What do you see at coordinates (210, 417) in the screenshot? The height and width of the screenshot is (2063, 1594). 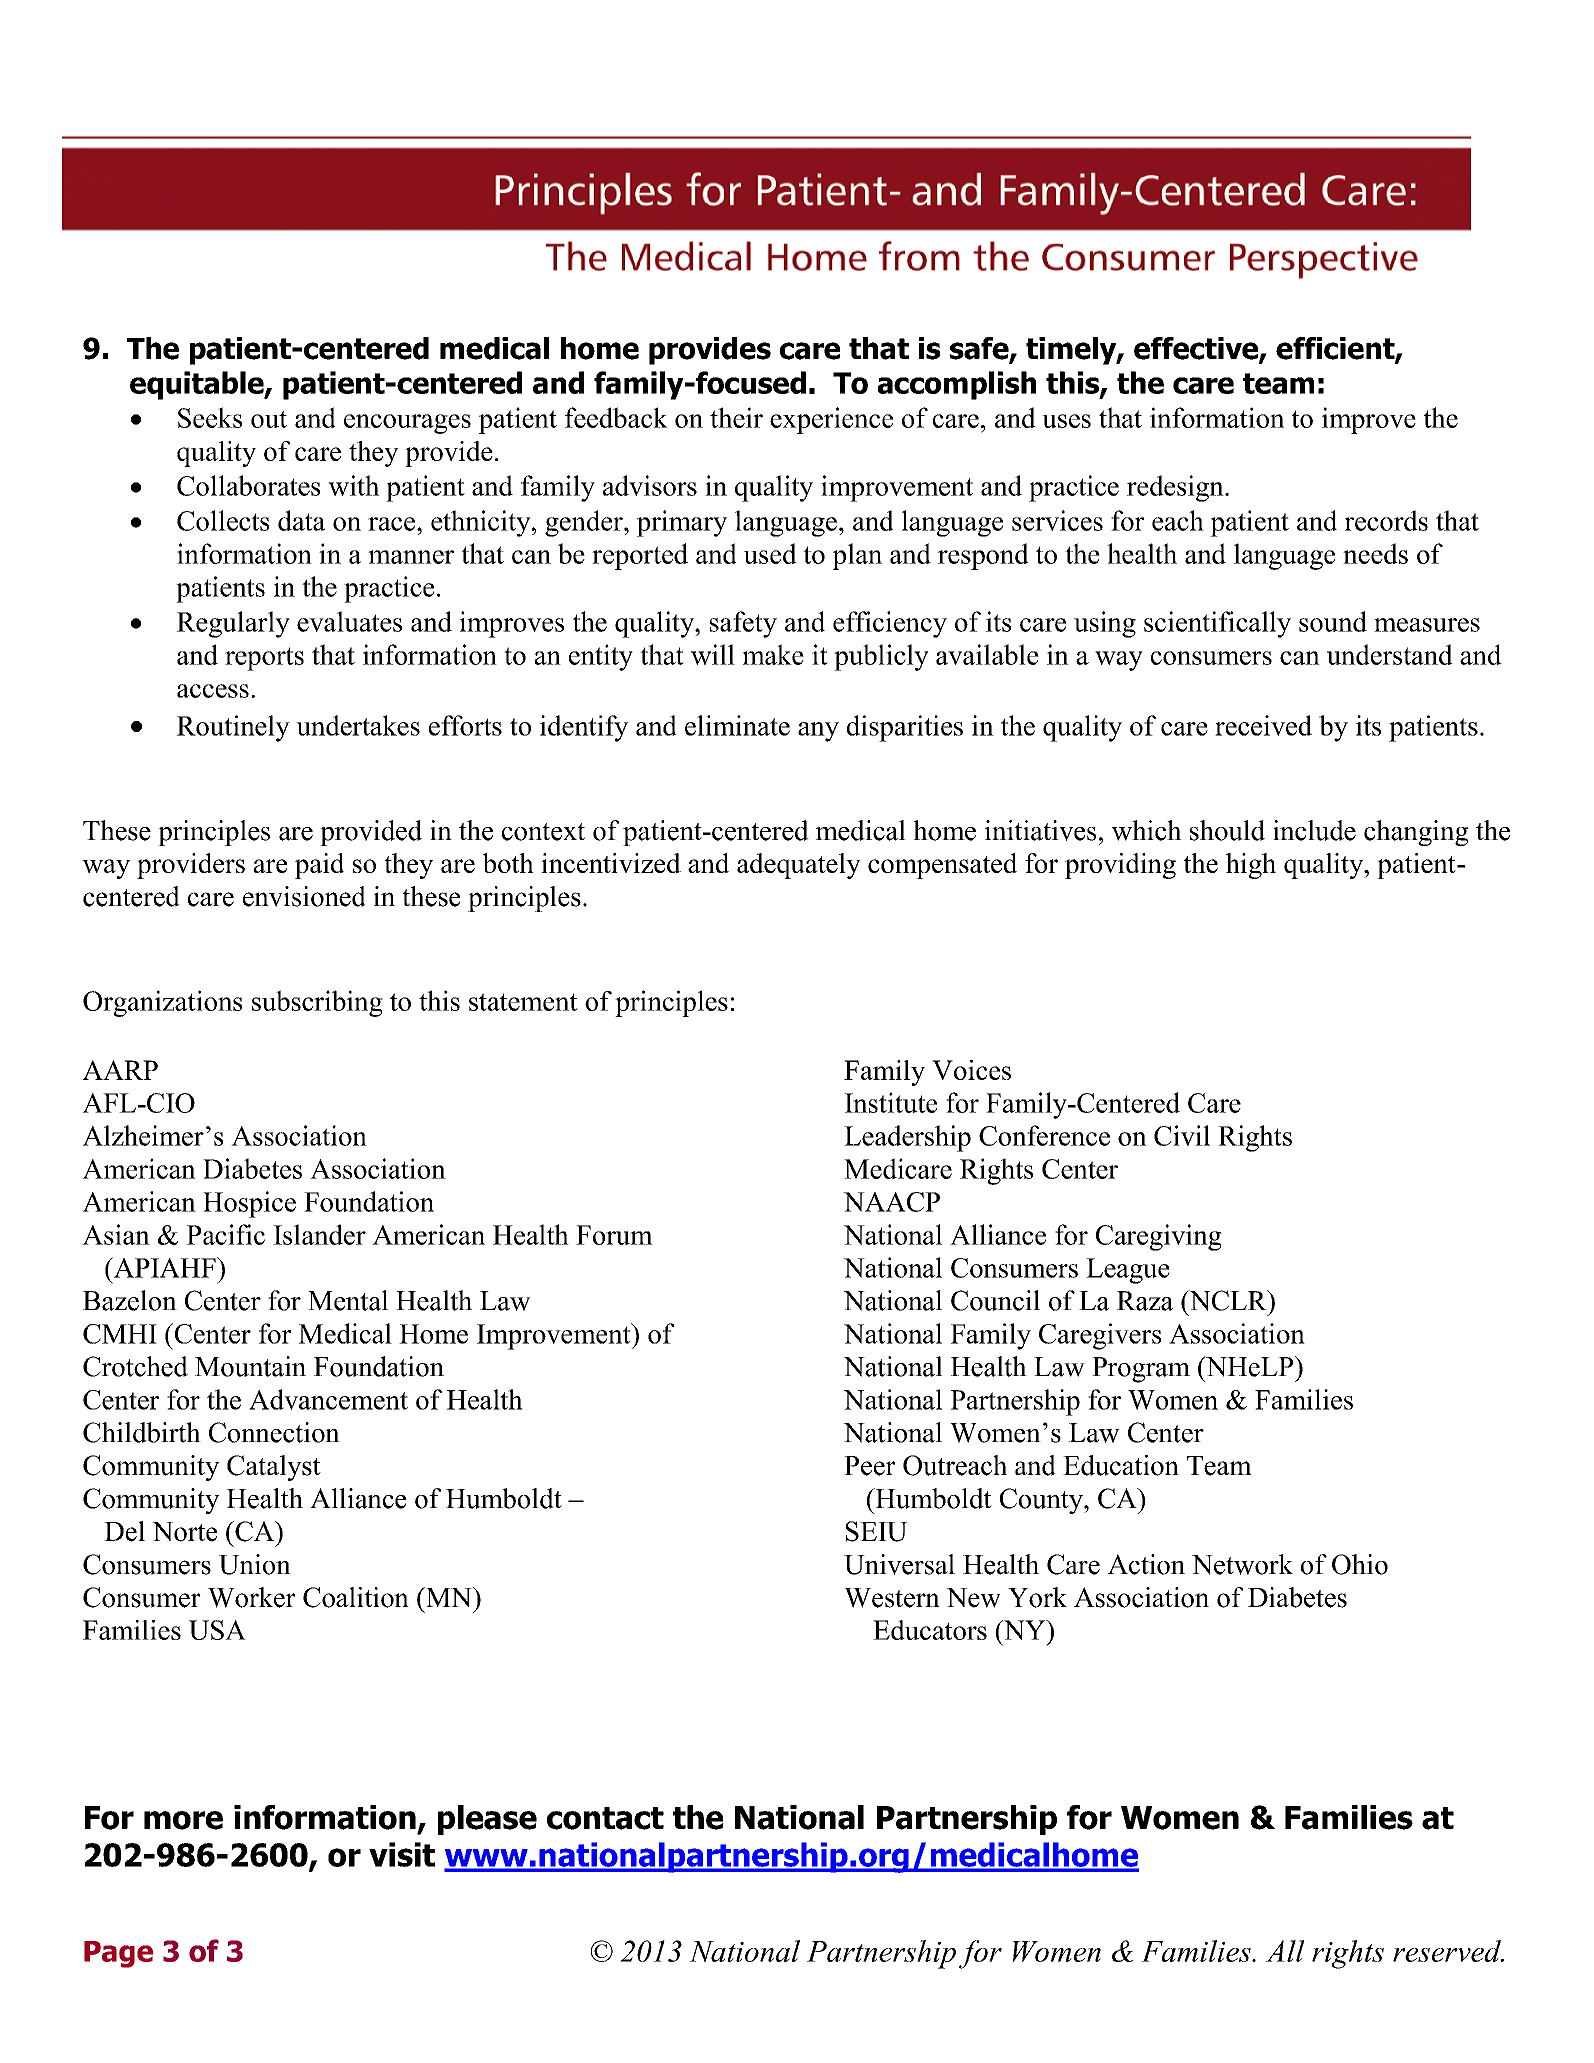 I see `Seeks` at bounding box center [210, 417].
